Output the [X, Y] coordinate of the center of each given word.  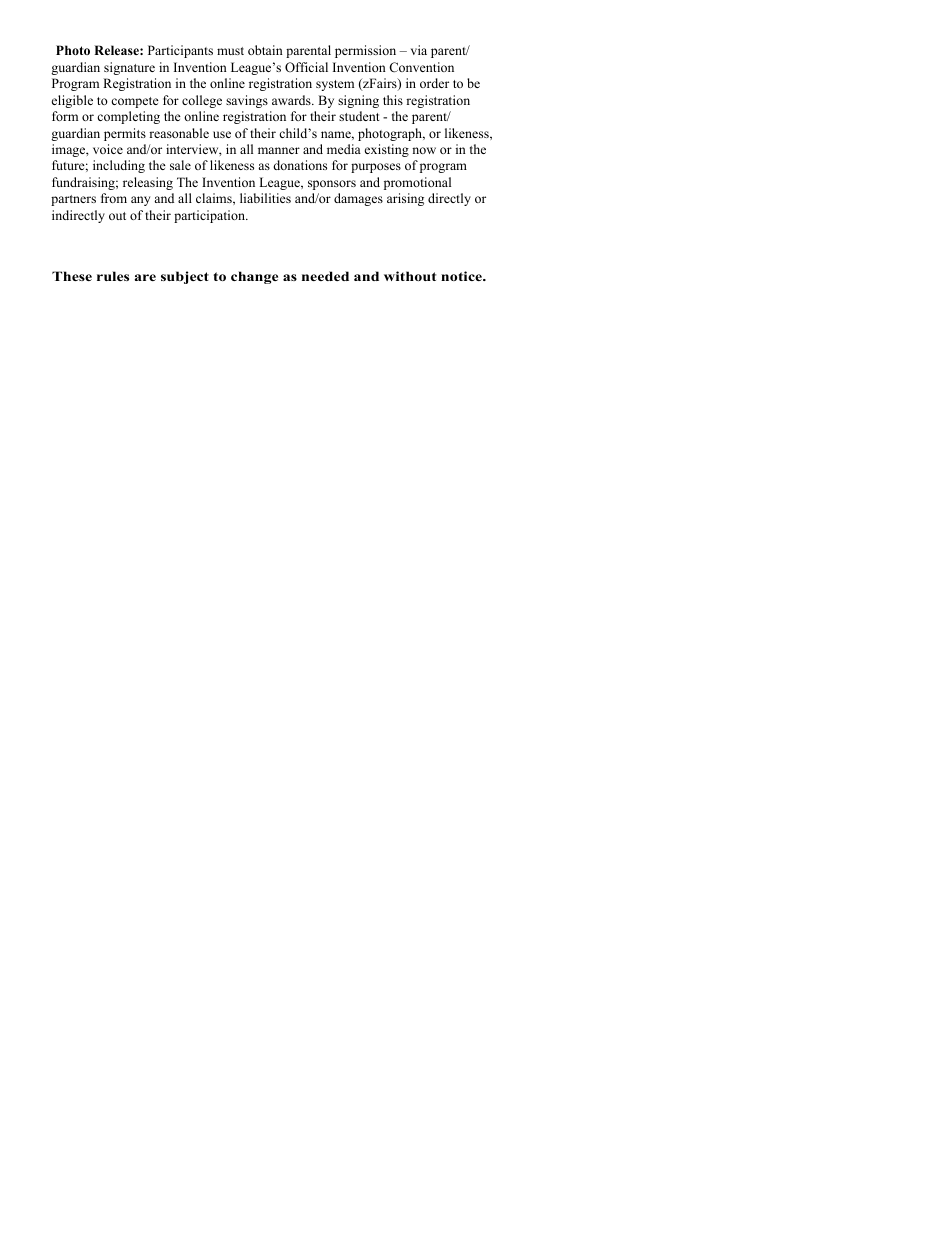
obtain [265, 50]
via [419, 50]
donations [300, 165]
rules [113, 276]
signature [129, 68]
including [119, 166]
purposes [376, 168]
